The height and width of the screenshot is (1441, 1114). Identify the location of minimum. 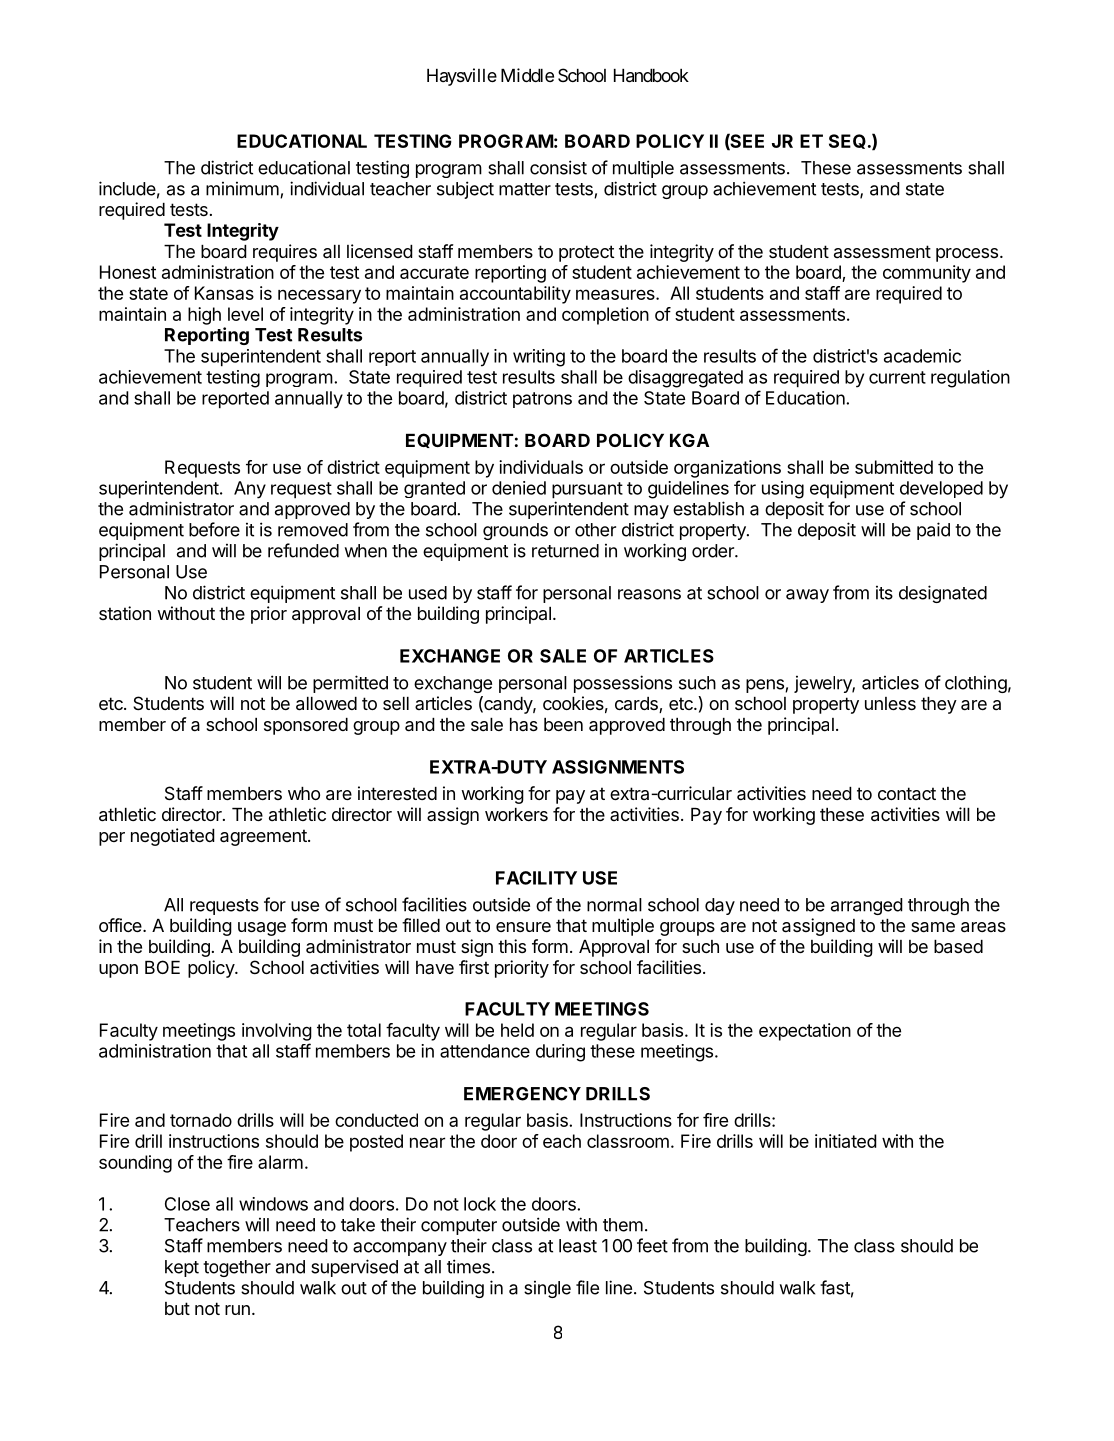
(242, 189).
